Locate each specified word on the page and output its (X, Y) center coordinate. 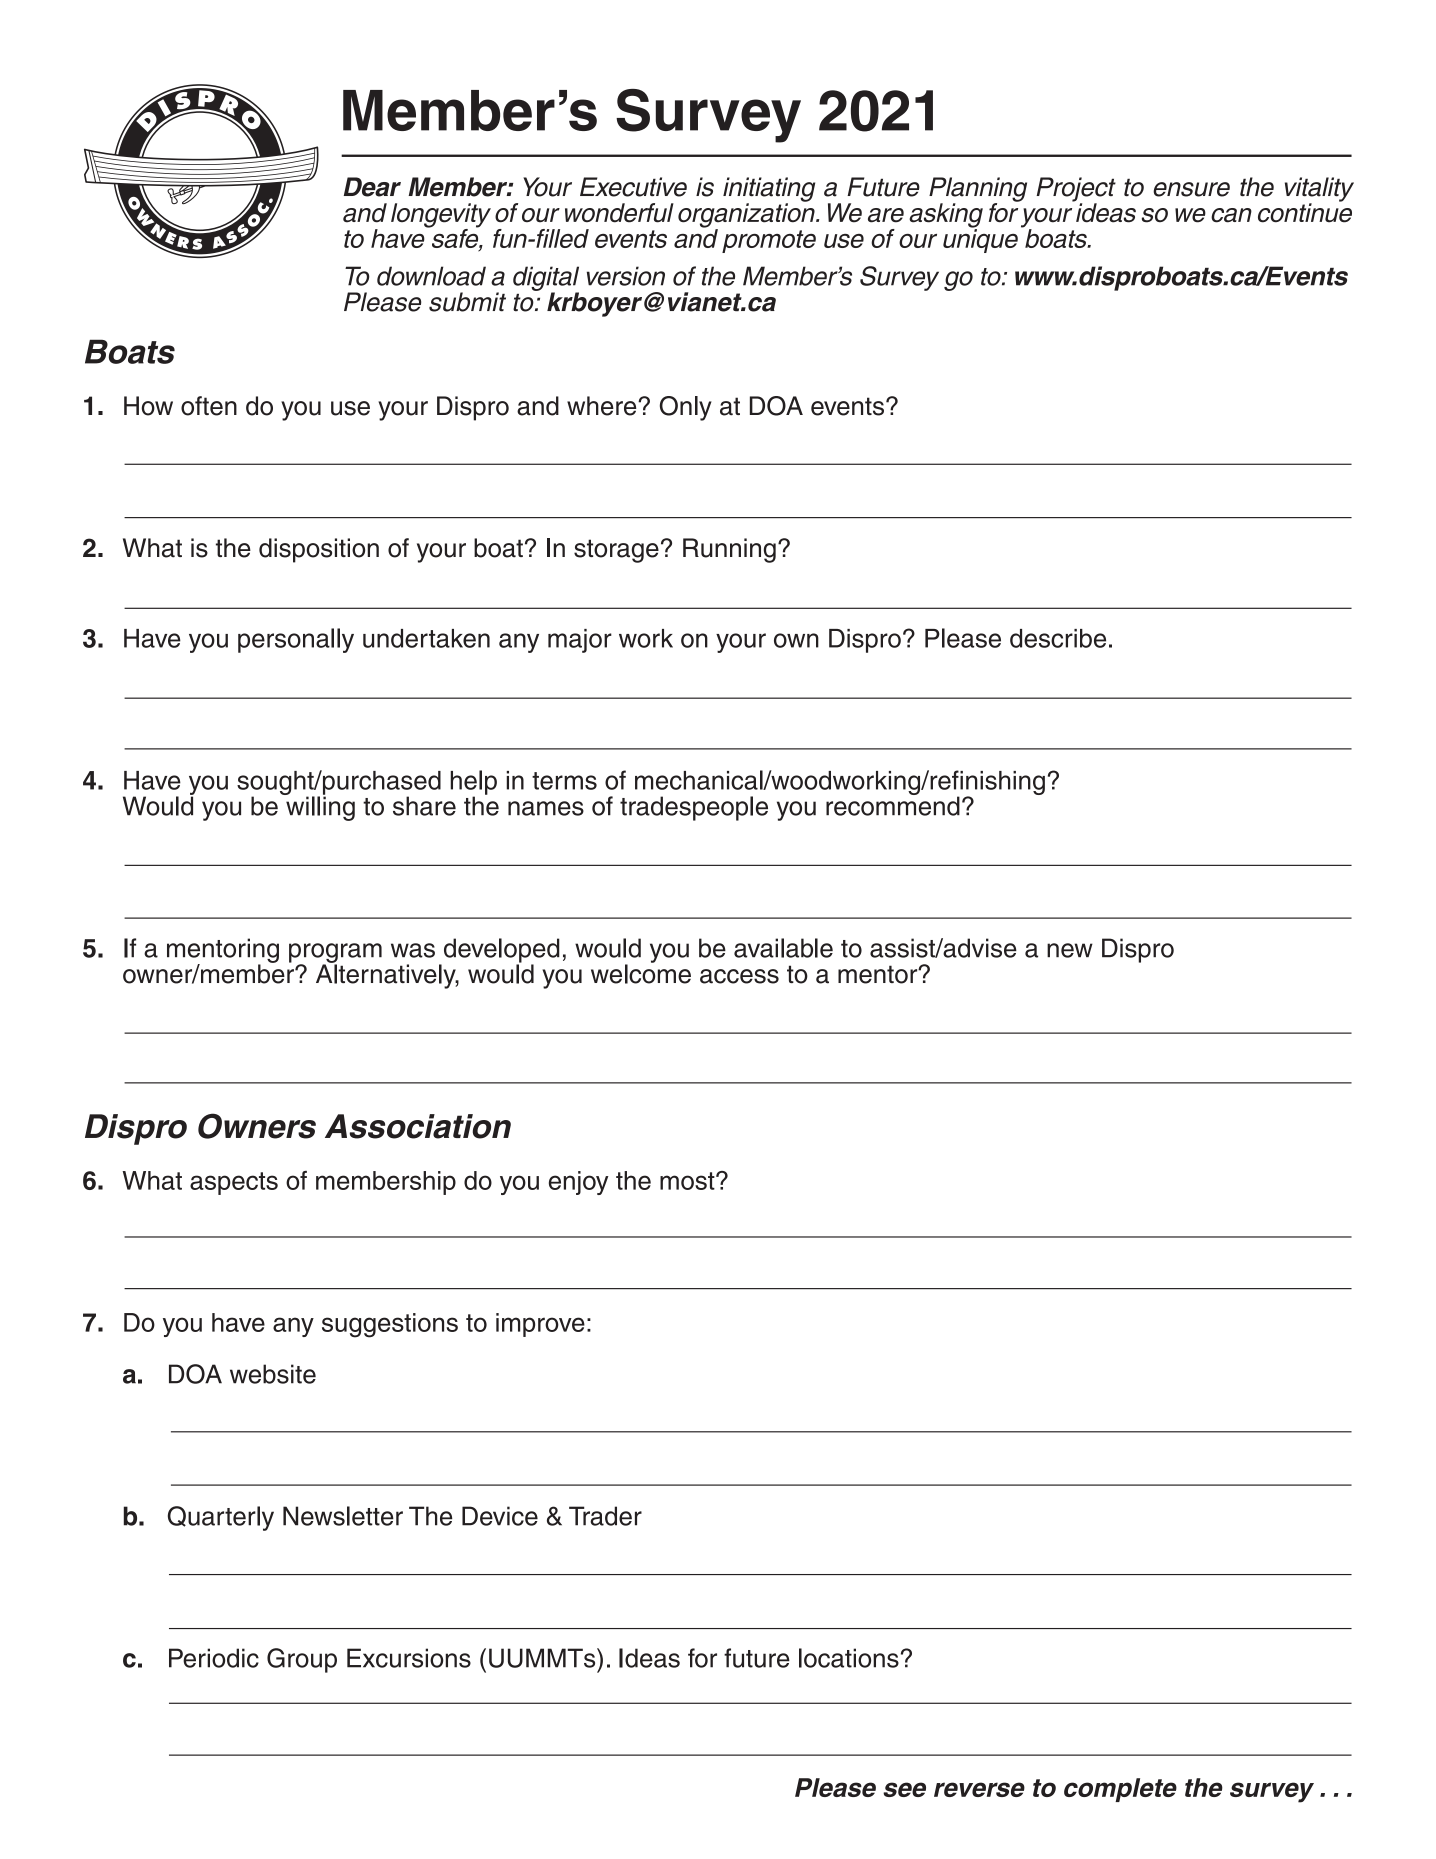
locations (849, 1658)
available (783, 948)
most (688, 1181)
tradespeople (694, 808)
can (1231, 215)
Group (302, 1660)
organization (748, 215)
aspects (234, 1183)
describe (1058, 638)
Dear (372, 187)
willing (319, 807)
